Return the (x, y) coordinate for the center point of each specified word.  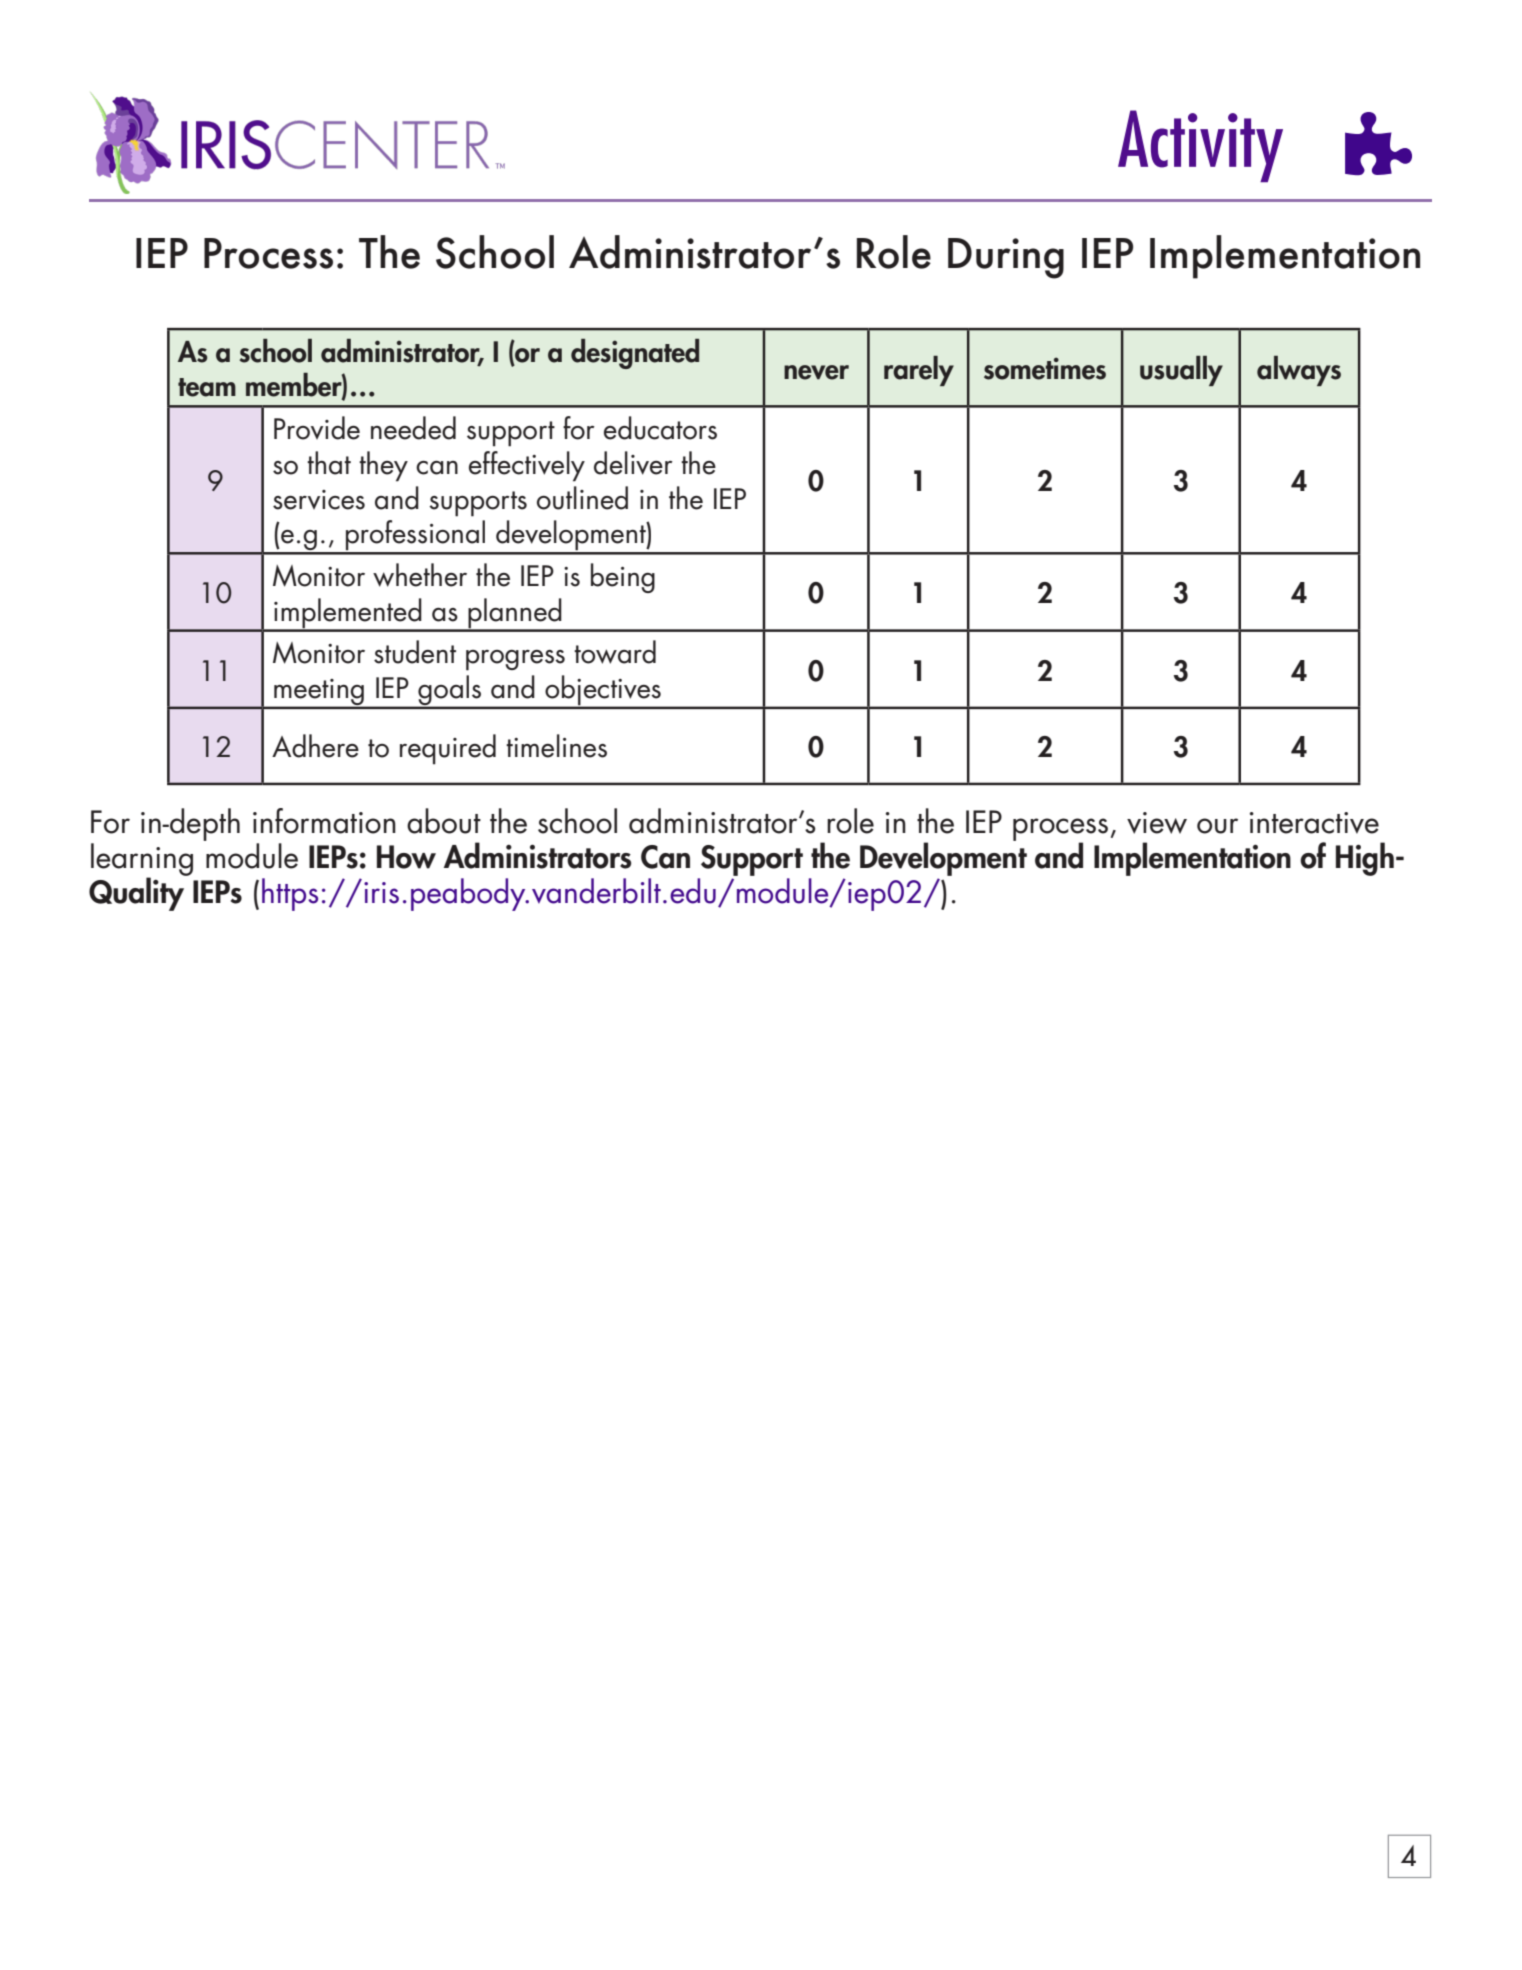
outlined (582, 498)
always (1299, 371)
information (324, 821)
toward (615, 652)
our (1217, 826)
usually (1181, 371)
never (816, 372)
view (1157, 823)
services (319, 500)
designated (635, 354)
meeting (319, 693)
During (1006, 258)
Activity (1200, 146)
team (207, 387)
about (444, 821)
